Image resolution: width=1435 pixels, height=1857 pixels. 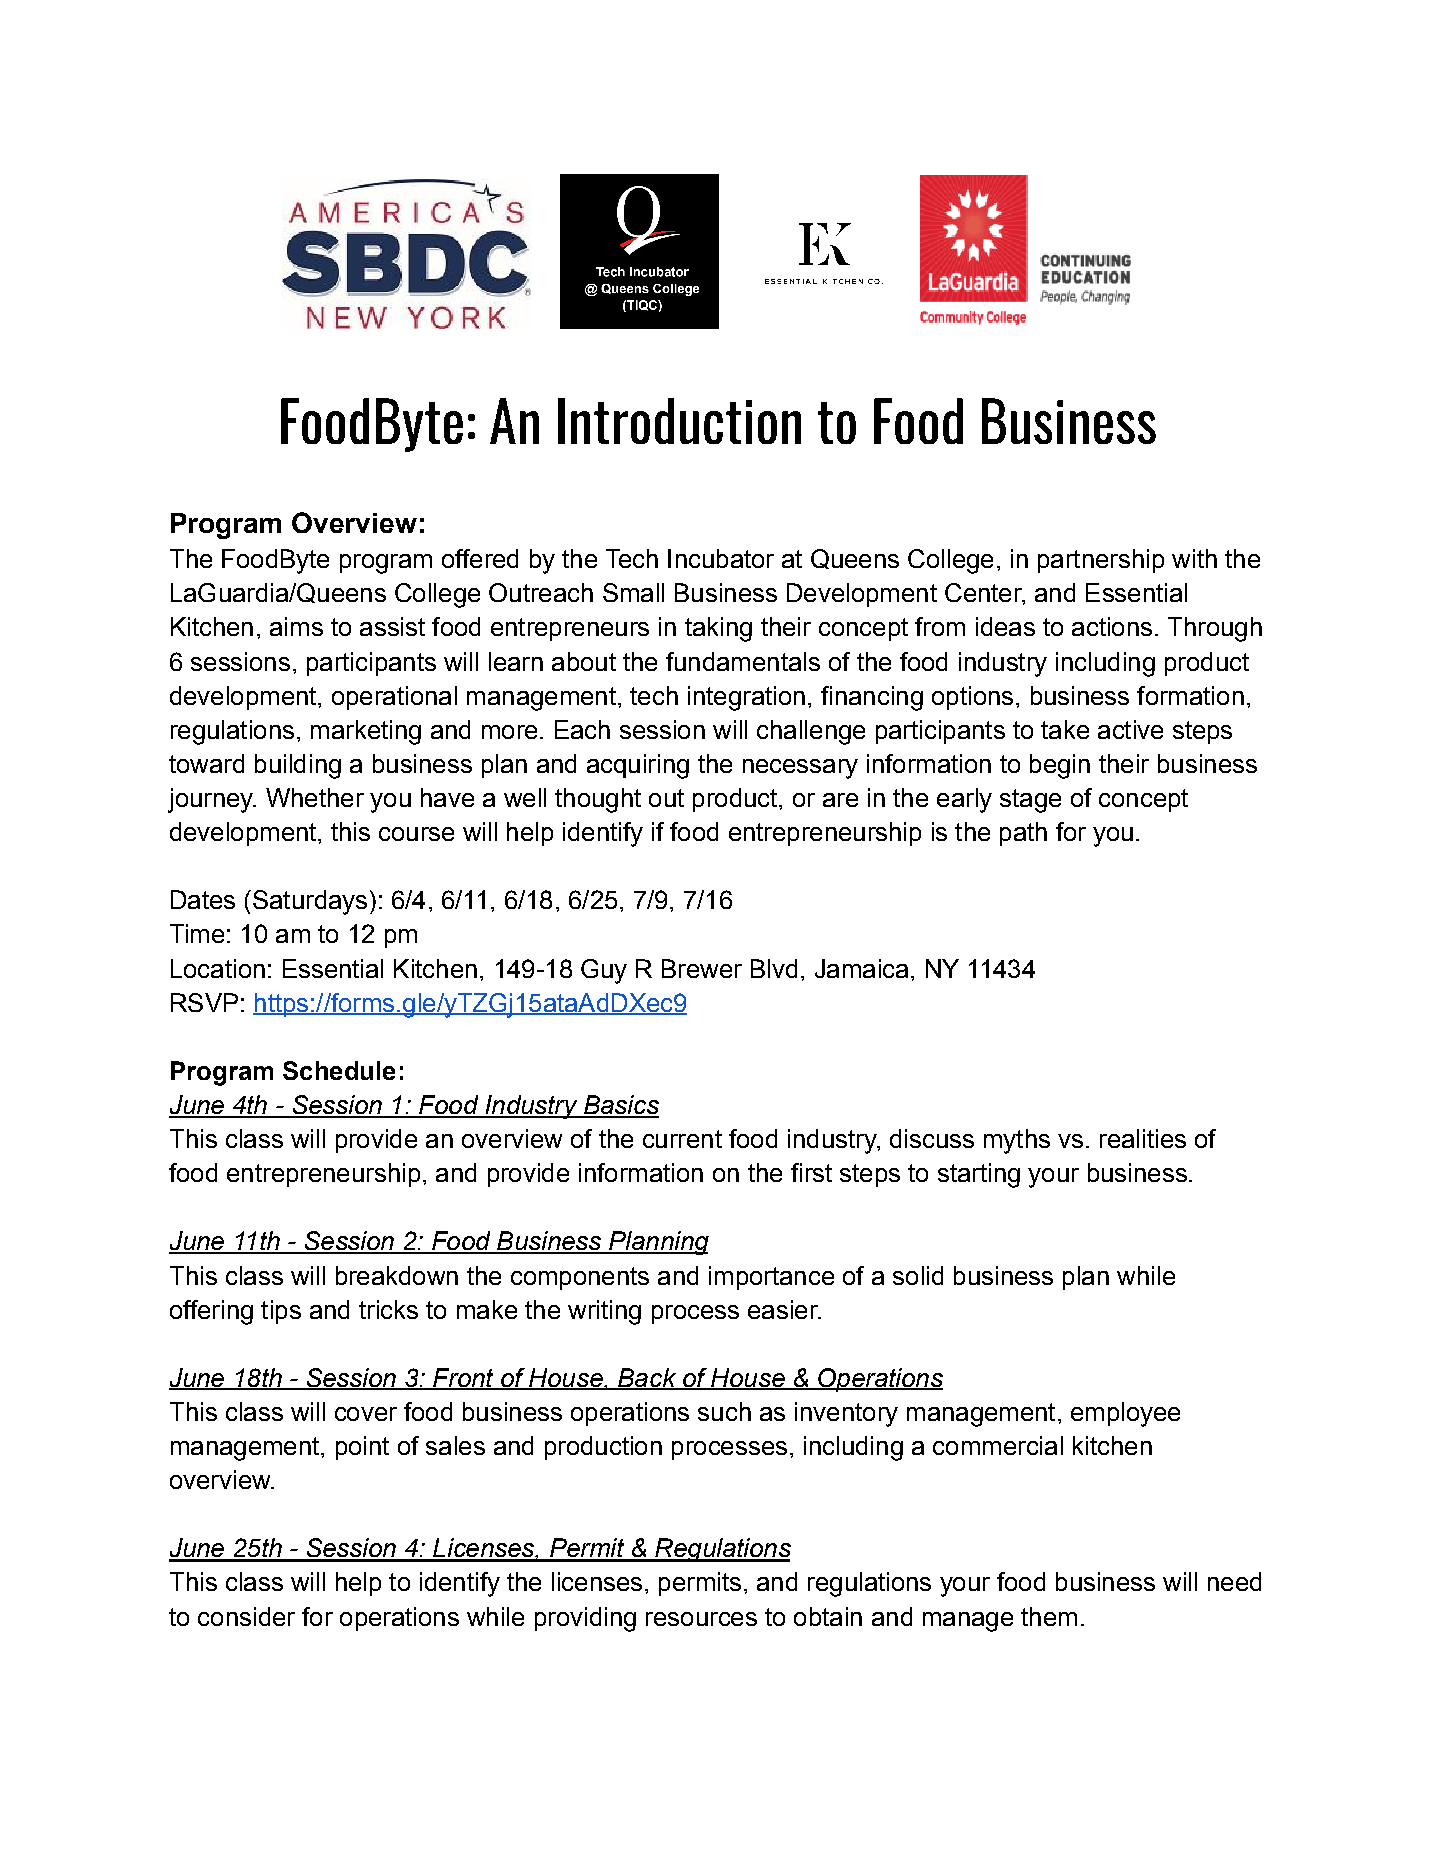 What do you see at coordinates (746, 698) in the page?
I see `integration` at bounding box center [746, 698].
